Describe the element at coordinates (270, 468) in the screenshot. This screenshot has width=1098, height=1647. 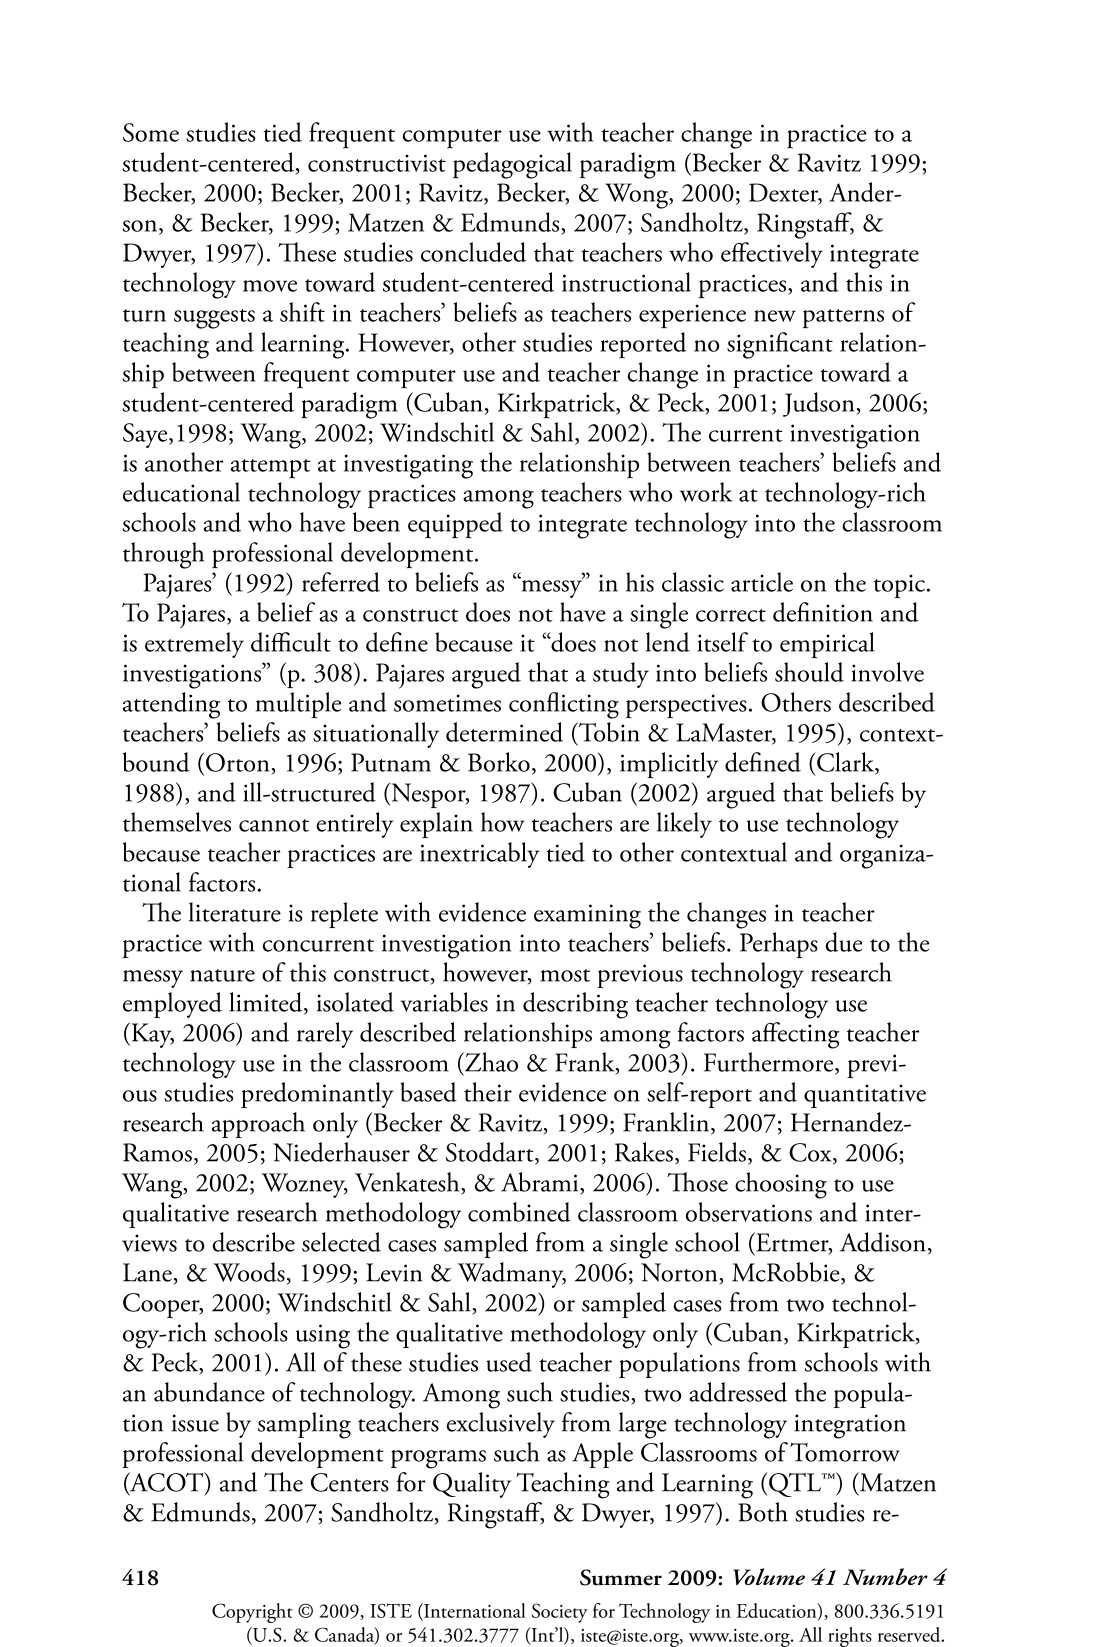
I see `attempt` at that location.
